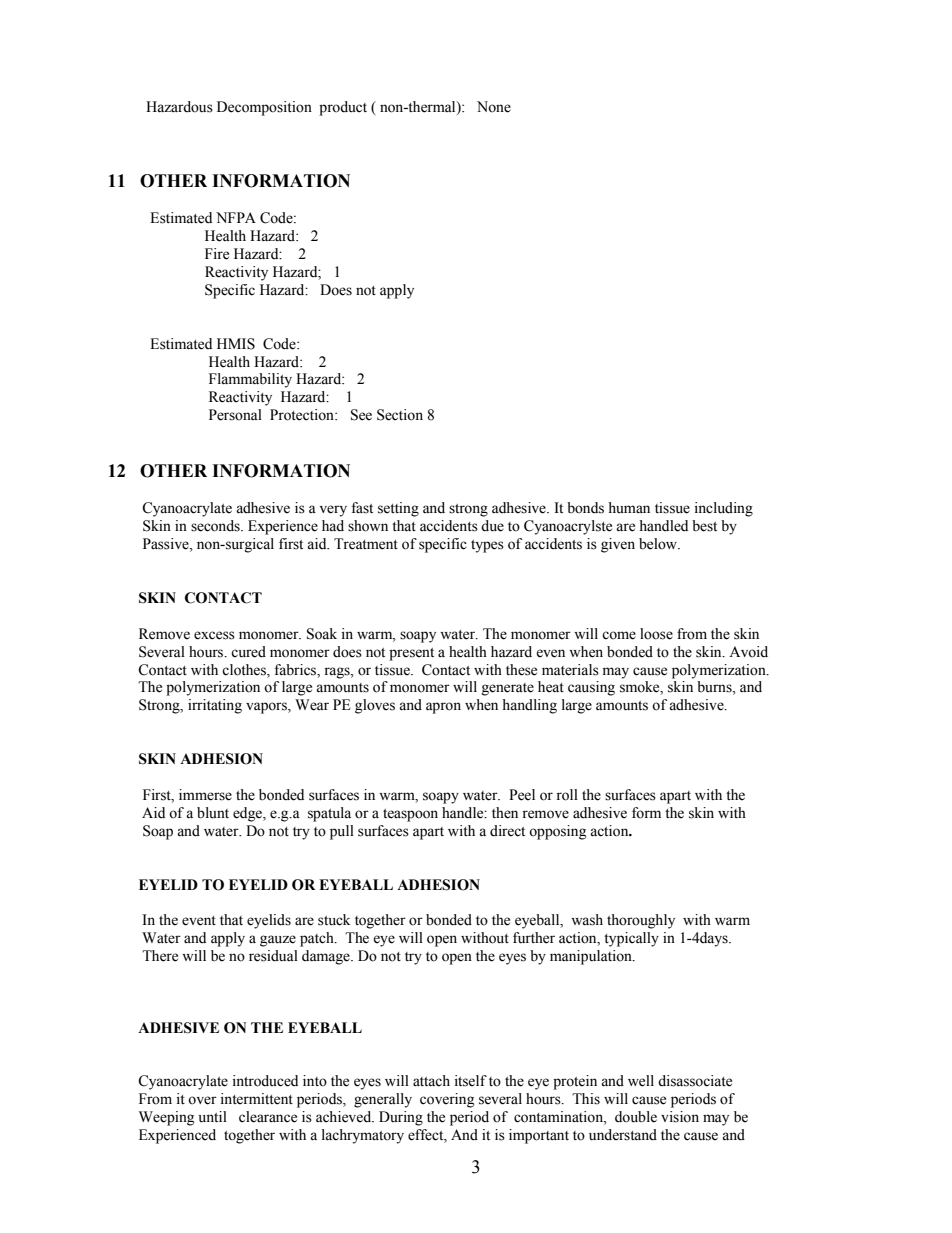  I want to click on None, so click(494, 107).
